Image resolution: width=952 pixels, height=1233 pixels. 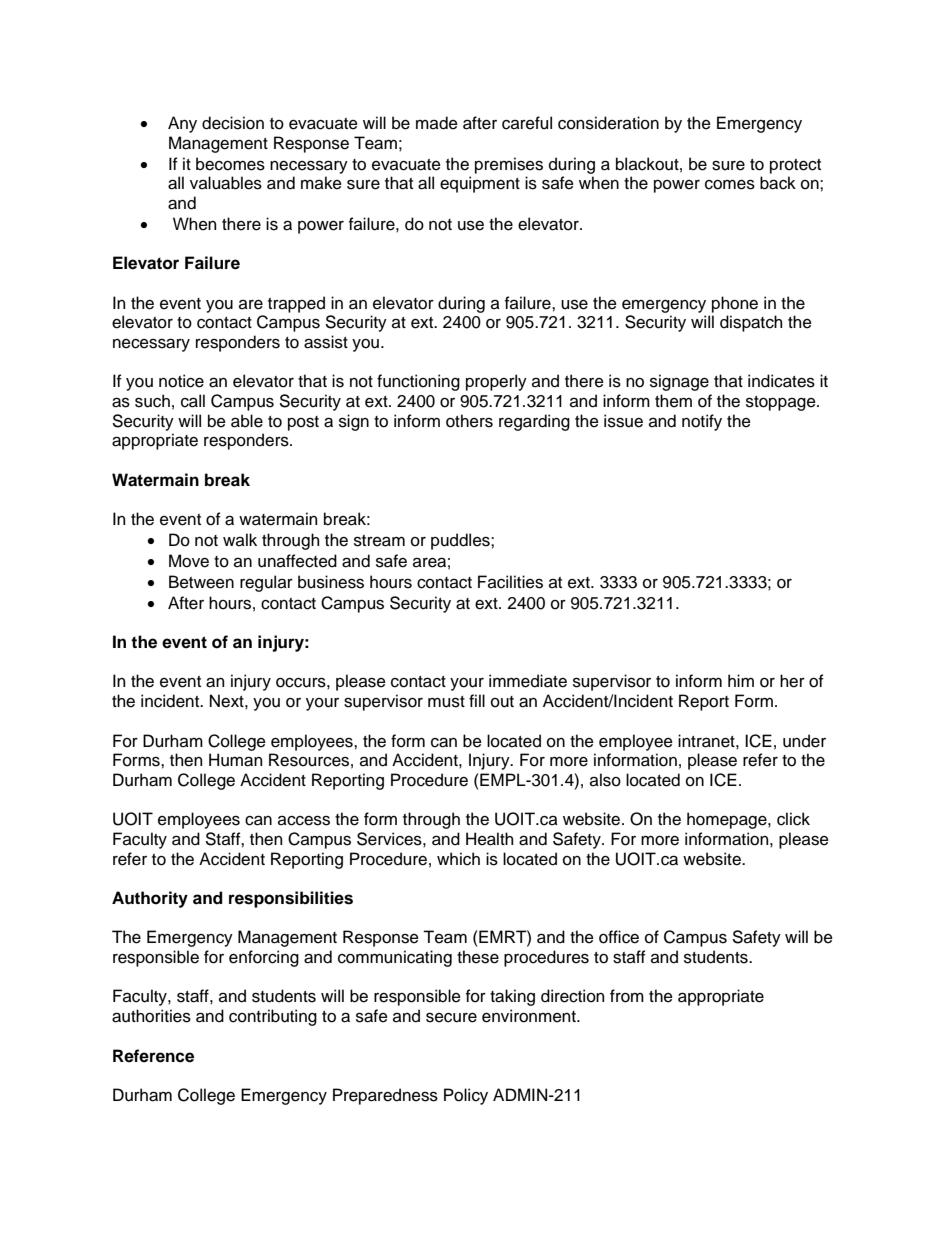 I want to click on Health, so click(x=489, y=839).
